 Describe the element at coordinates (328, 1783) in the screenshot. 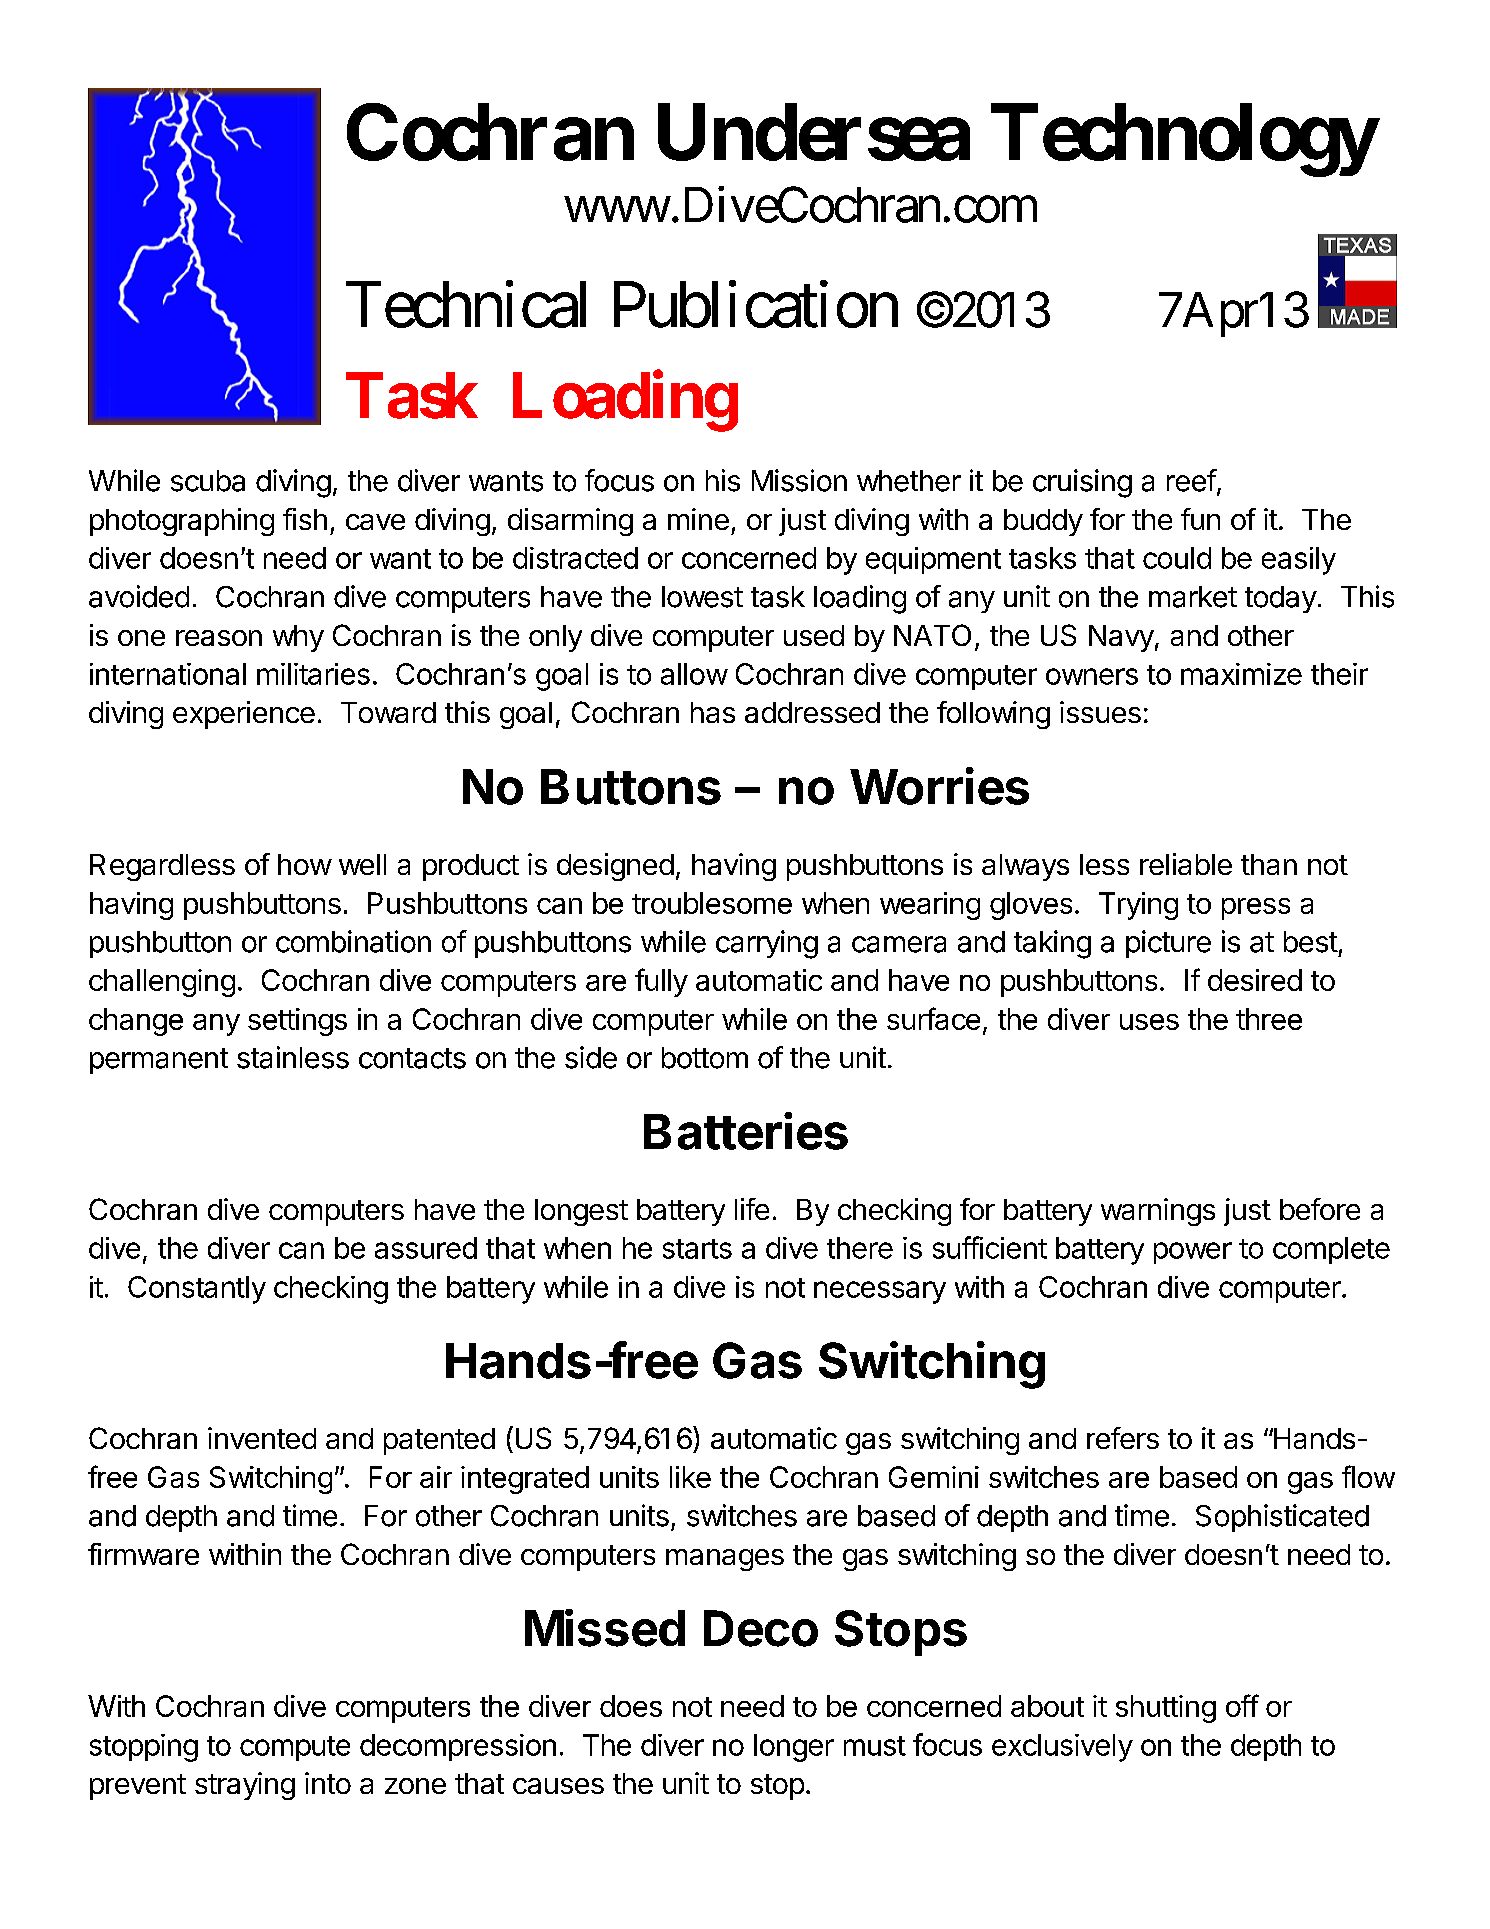

I see `into` at that location.
